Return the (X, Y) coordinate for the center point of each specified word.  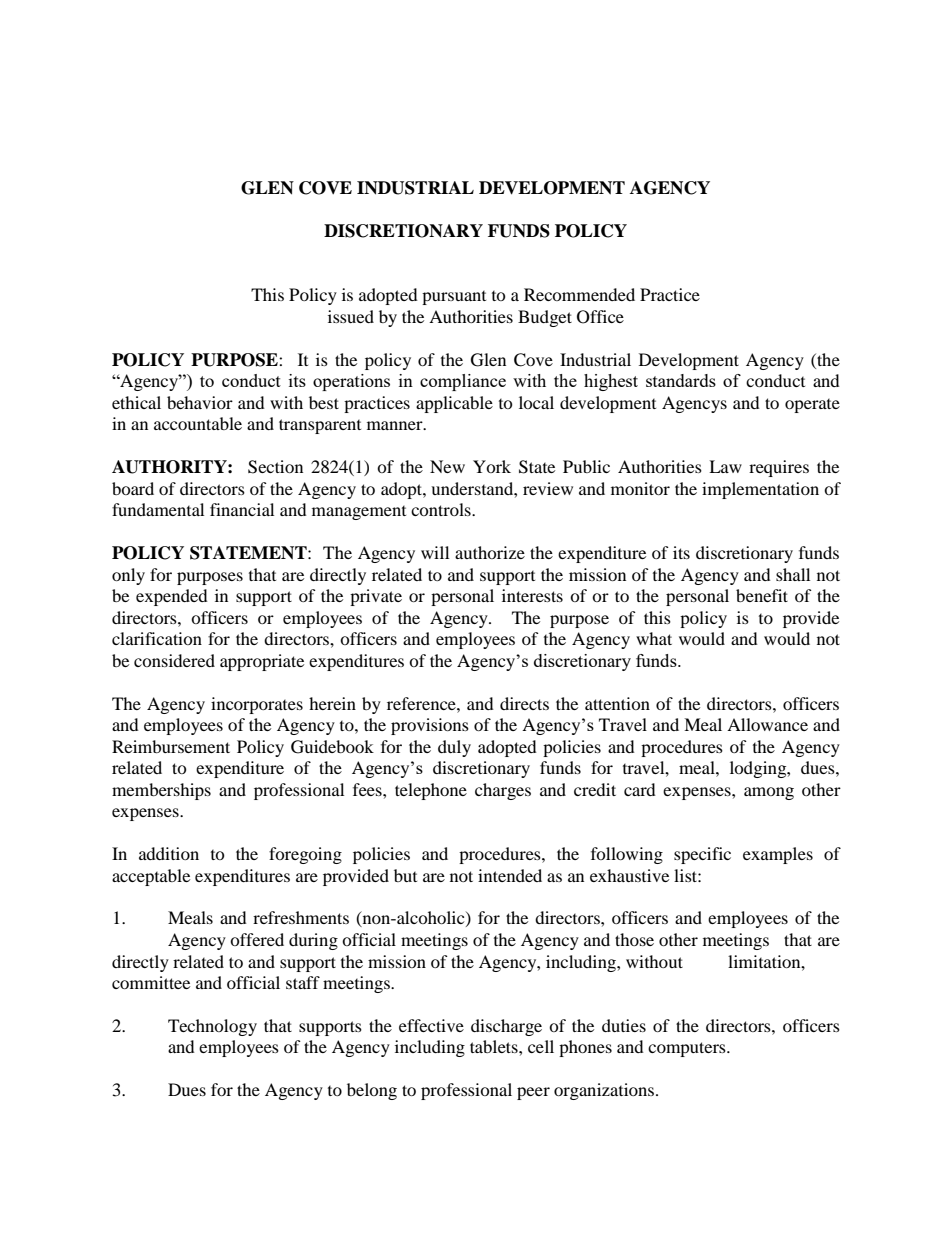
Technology (212, 1027)
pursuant (454, 298)
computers (688, 1049)
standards (681, 380)
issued (351, 316)
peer (533, 1093)
